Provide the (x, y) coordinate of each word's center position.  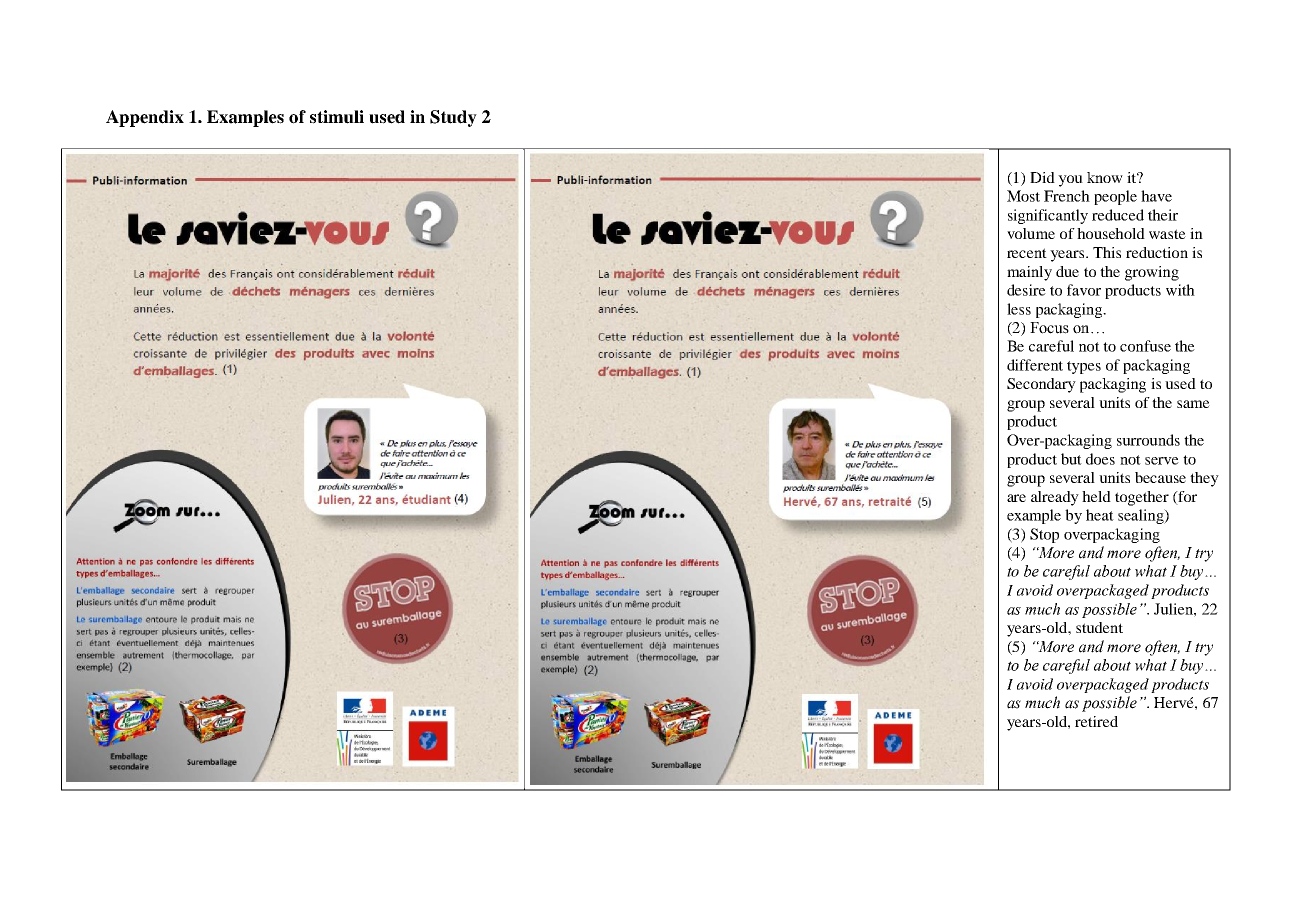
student (1099, 627)
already (1055, 498)
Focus (1049, 328)
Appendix (145, 118)
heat (1100, 515)
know (1105, 177)
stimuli (337, 117)
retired (1096, 721)
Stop (1044, 535)
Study (453, 118)
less (1019, 309)
